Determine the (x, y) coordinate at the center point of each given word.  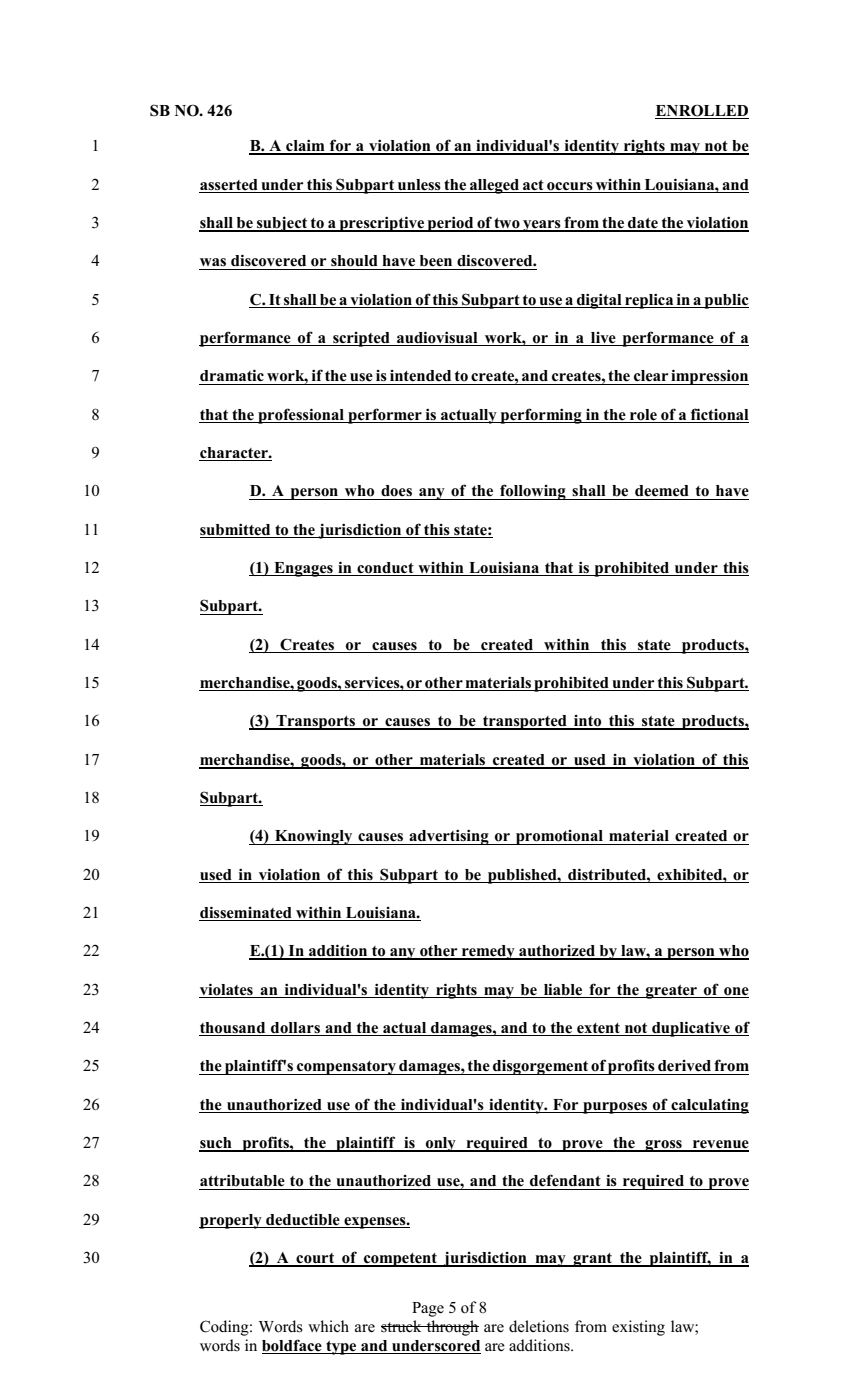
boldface (293, 1346)
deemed (662, 491)
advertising (449, 837)
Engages (303, 569)
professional (301, 416)
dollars (295, 1029)
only (441, 1144)
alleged (495, 186)
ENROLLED (702, 111)
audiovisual (437, 338)
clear (651, 376)
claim (305, 147)
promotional (559, 837)
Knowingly (314, 837)
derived (684, 1066)
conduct (385, 569)
